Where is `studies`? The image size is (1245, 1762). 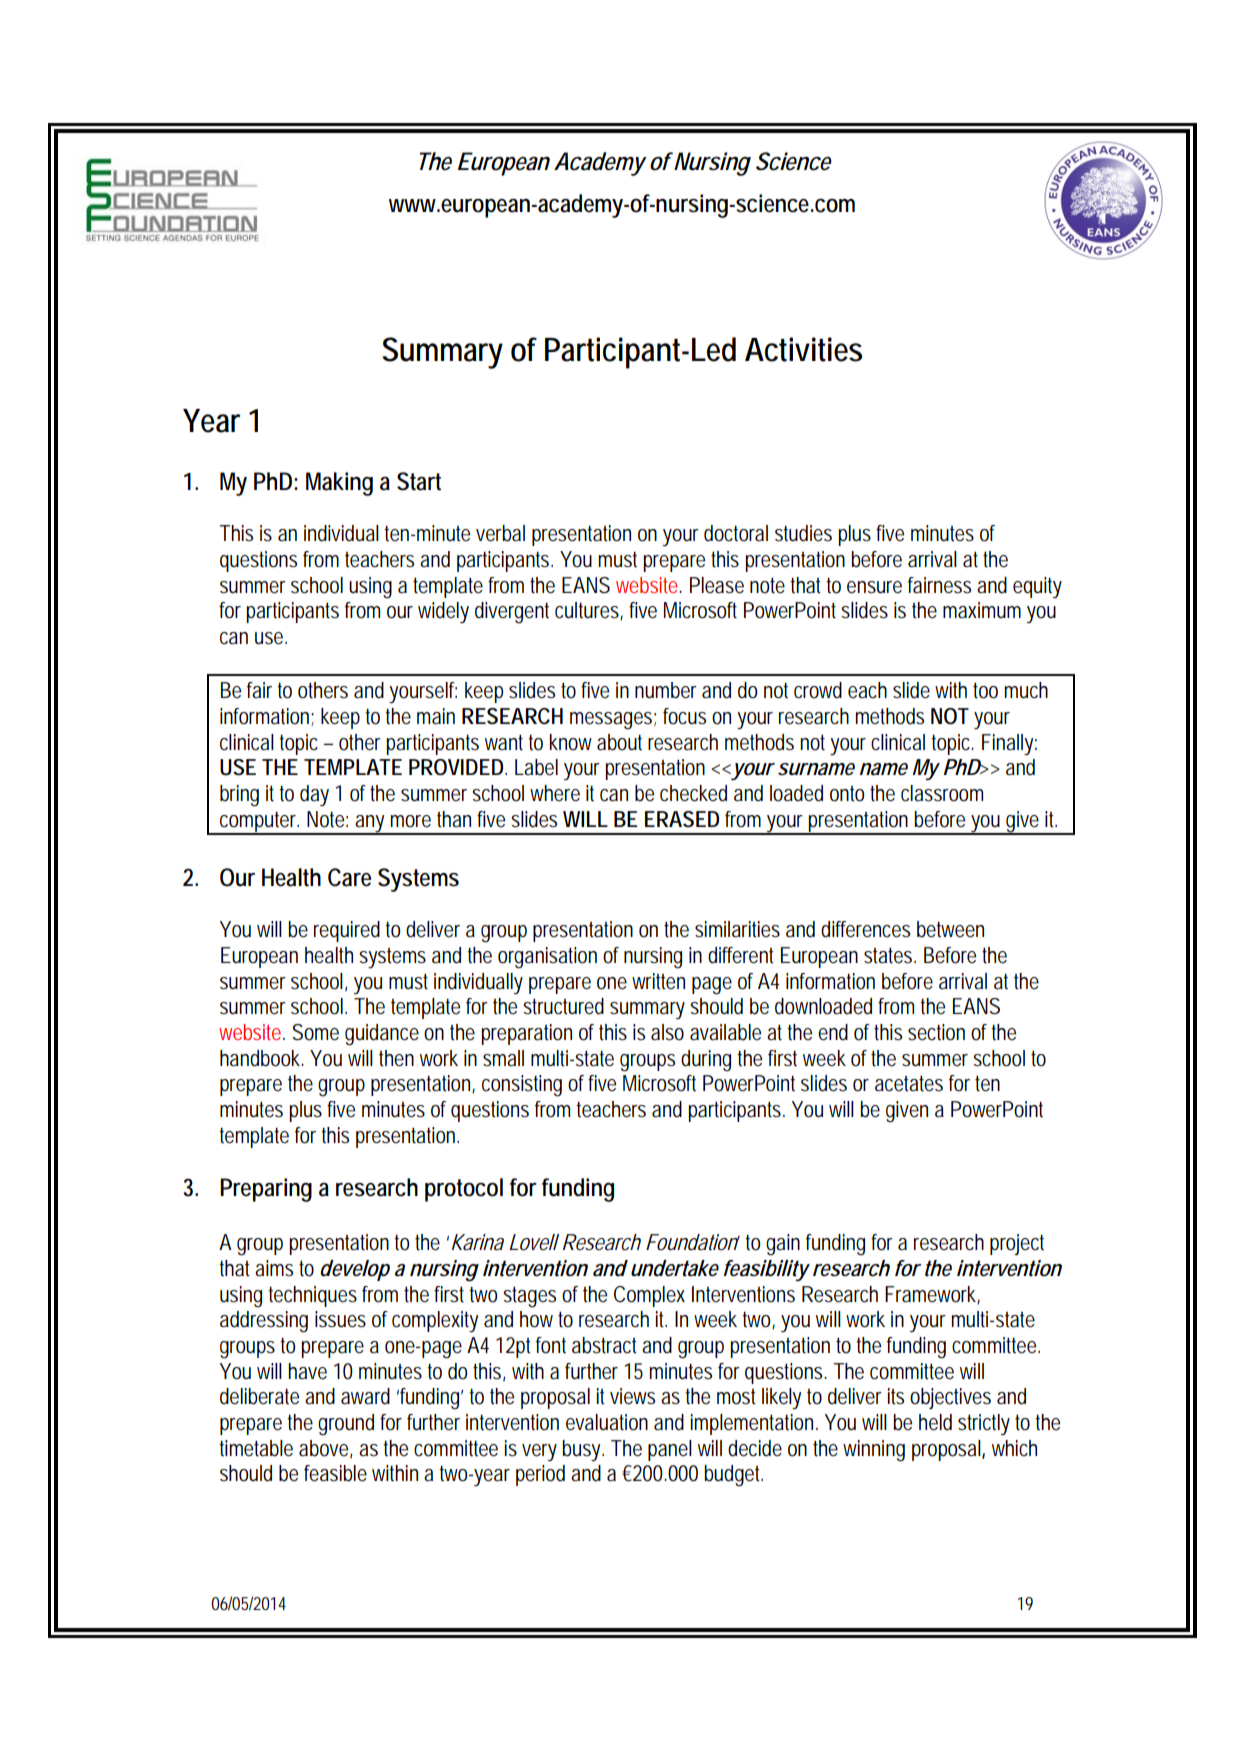 studies is located at coordinates (803, 533).
